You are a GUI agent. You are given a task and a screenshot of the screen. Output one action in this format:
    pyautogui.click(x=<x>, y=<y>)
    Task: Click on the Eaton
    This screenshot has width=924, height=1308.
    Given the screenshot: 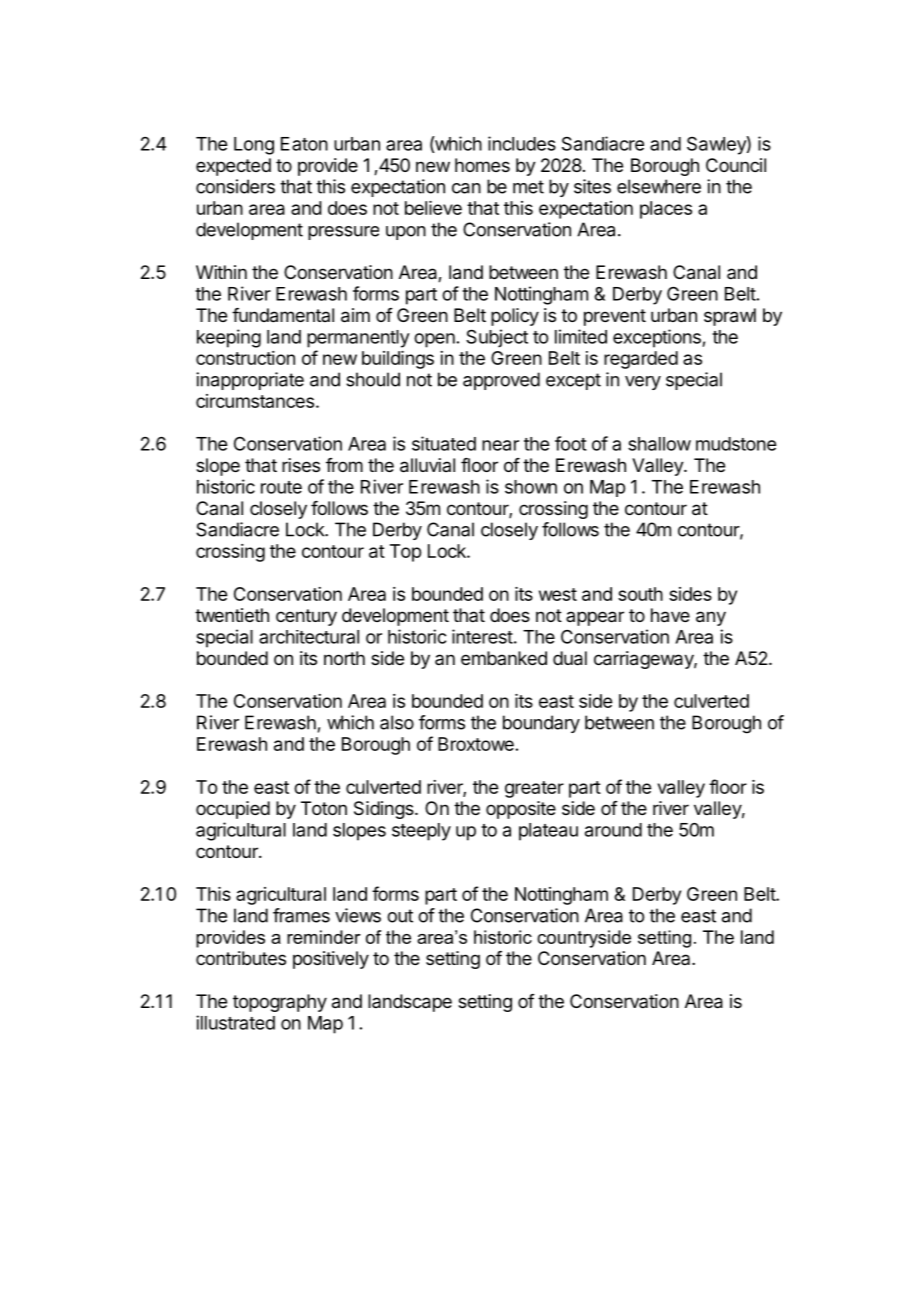 What is the action you would take?
    pyautogui.click(x=304, y=144)
